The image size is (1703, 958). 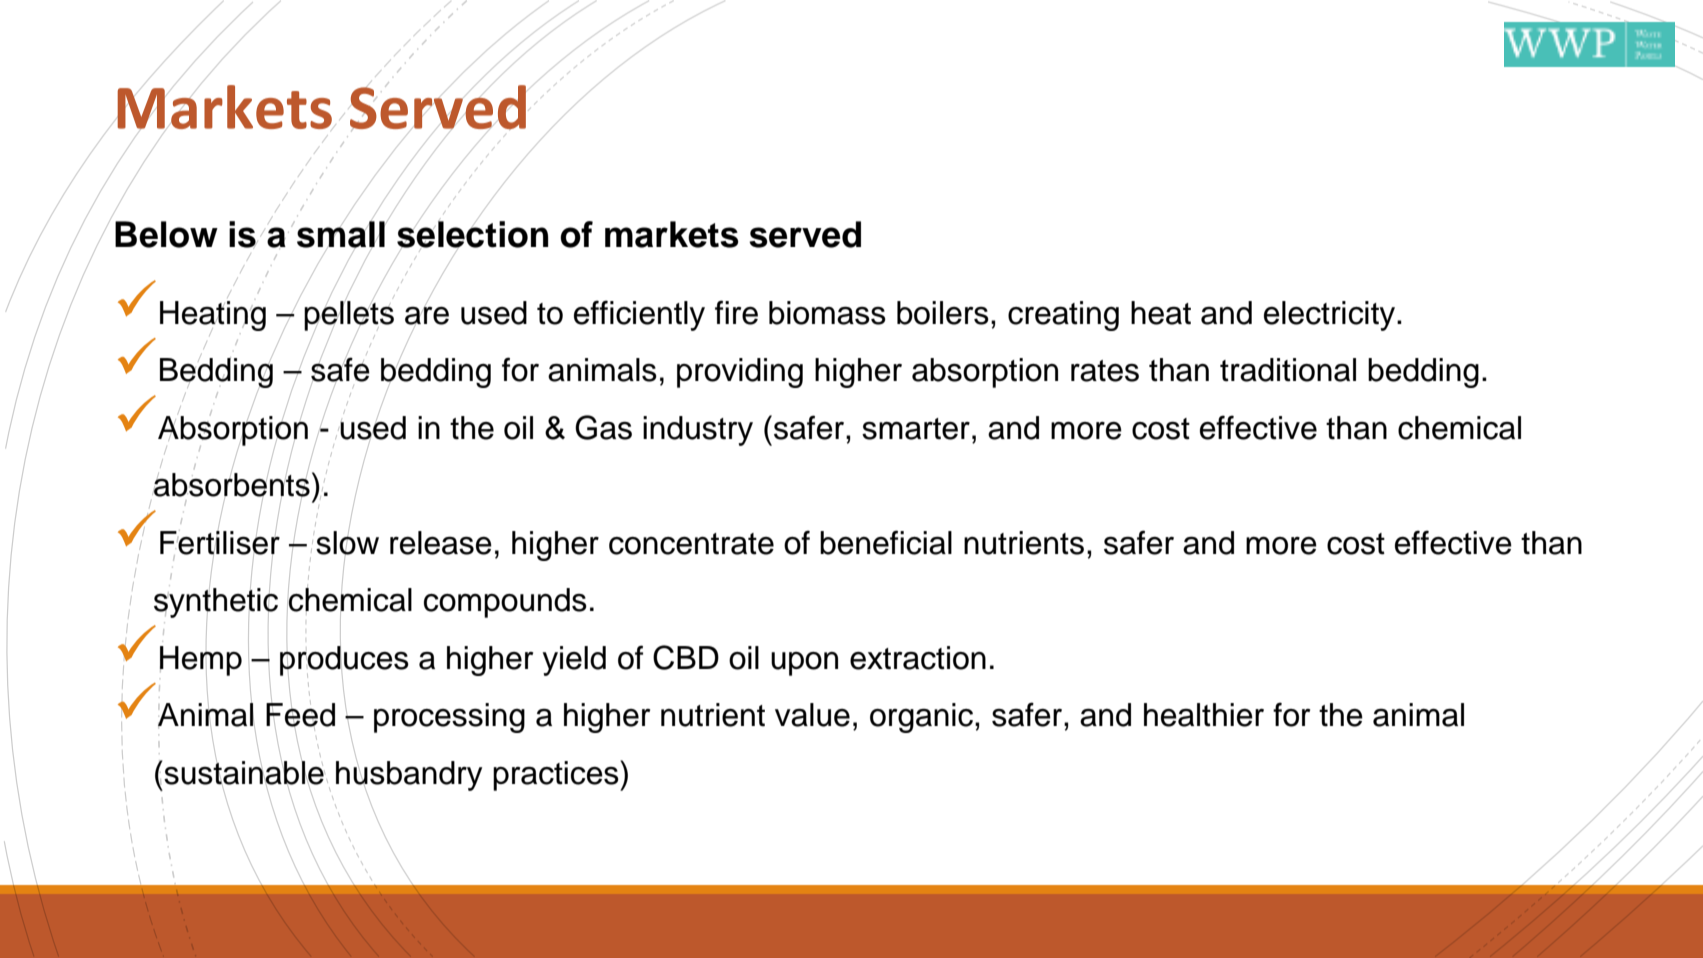 I want to click on creating, so click(x=1063, y=316).
